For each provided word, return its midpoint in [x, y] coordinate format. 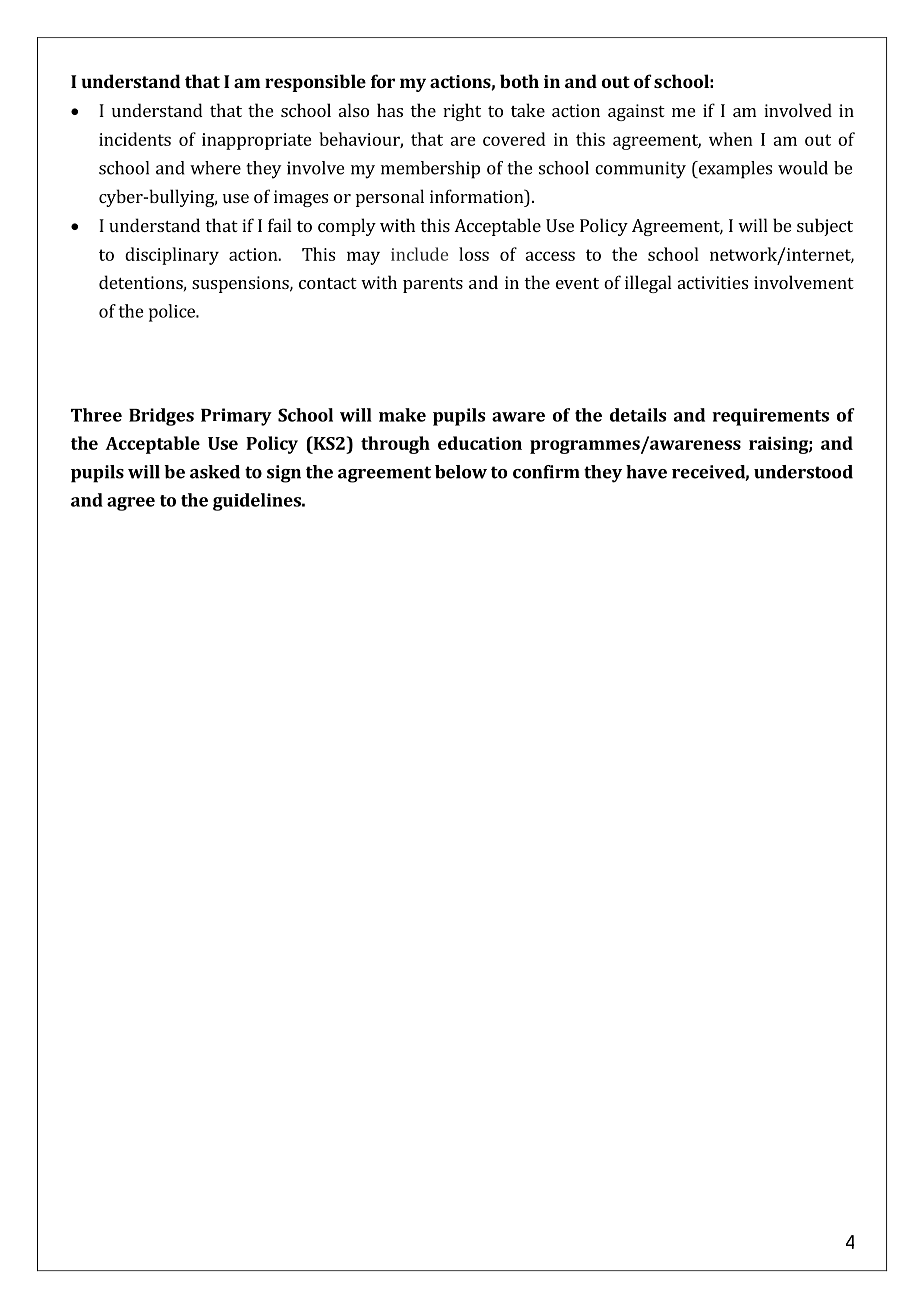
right [462, 112]
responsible [315, 83]
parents [433, 285]
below [461, 472]
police [173, 313]
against [636, 112]
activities [713, 282]
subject [825, 227]
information [478, 196]
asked [215, 472]
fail [280, 225]
